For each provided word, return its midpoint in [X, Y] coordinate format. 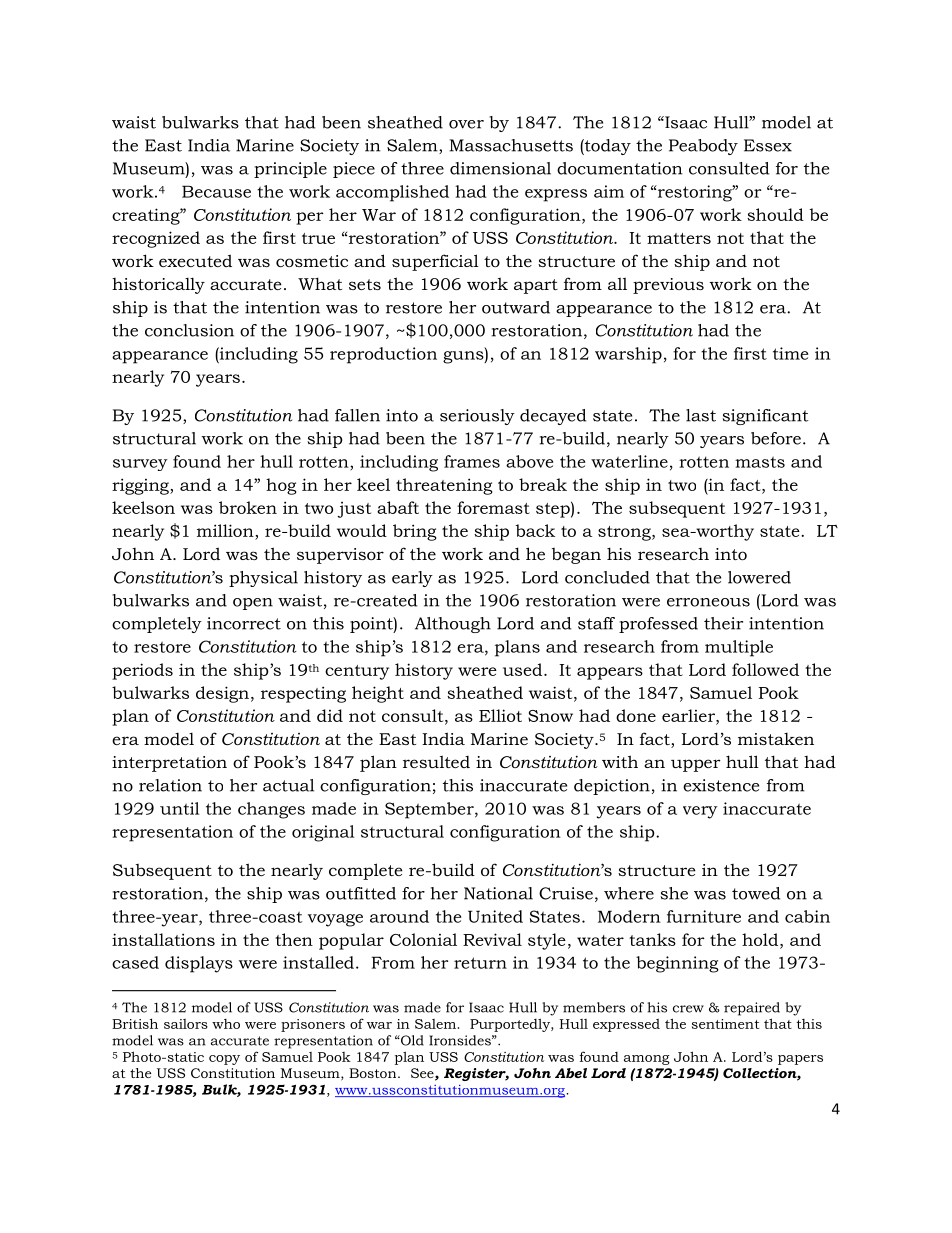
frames [472, 461]
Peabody [703, 147]
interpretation [169, 764]
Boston [374, 1073]
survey [140, 465]
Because [216, 191]
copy [224, 1060]
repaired [752, 1009]
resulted [436, 761]
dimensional [500, 168]
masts [760, 462]
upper [696, 765]
